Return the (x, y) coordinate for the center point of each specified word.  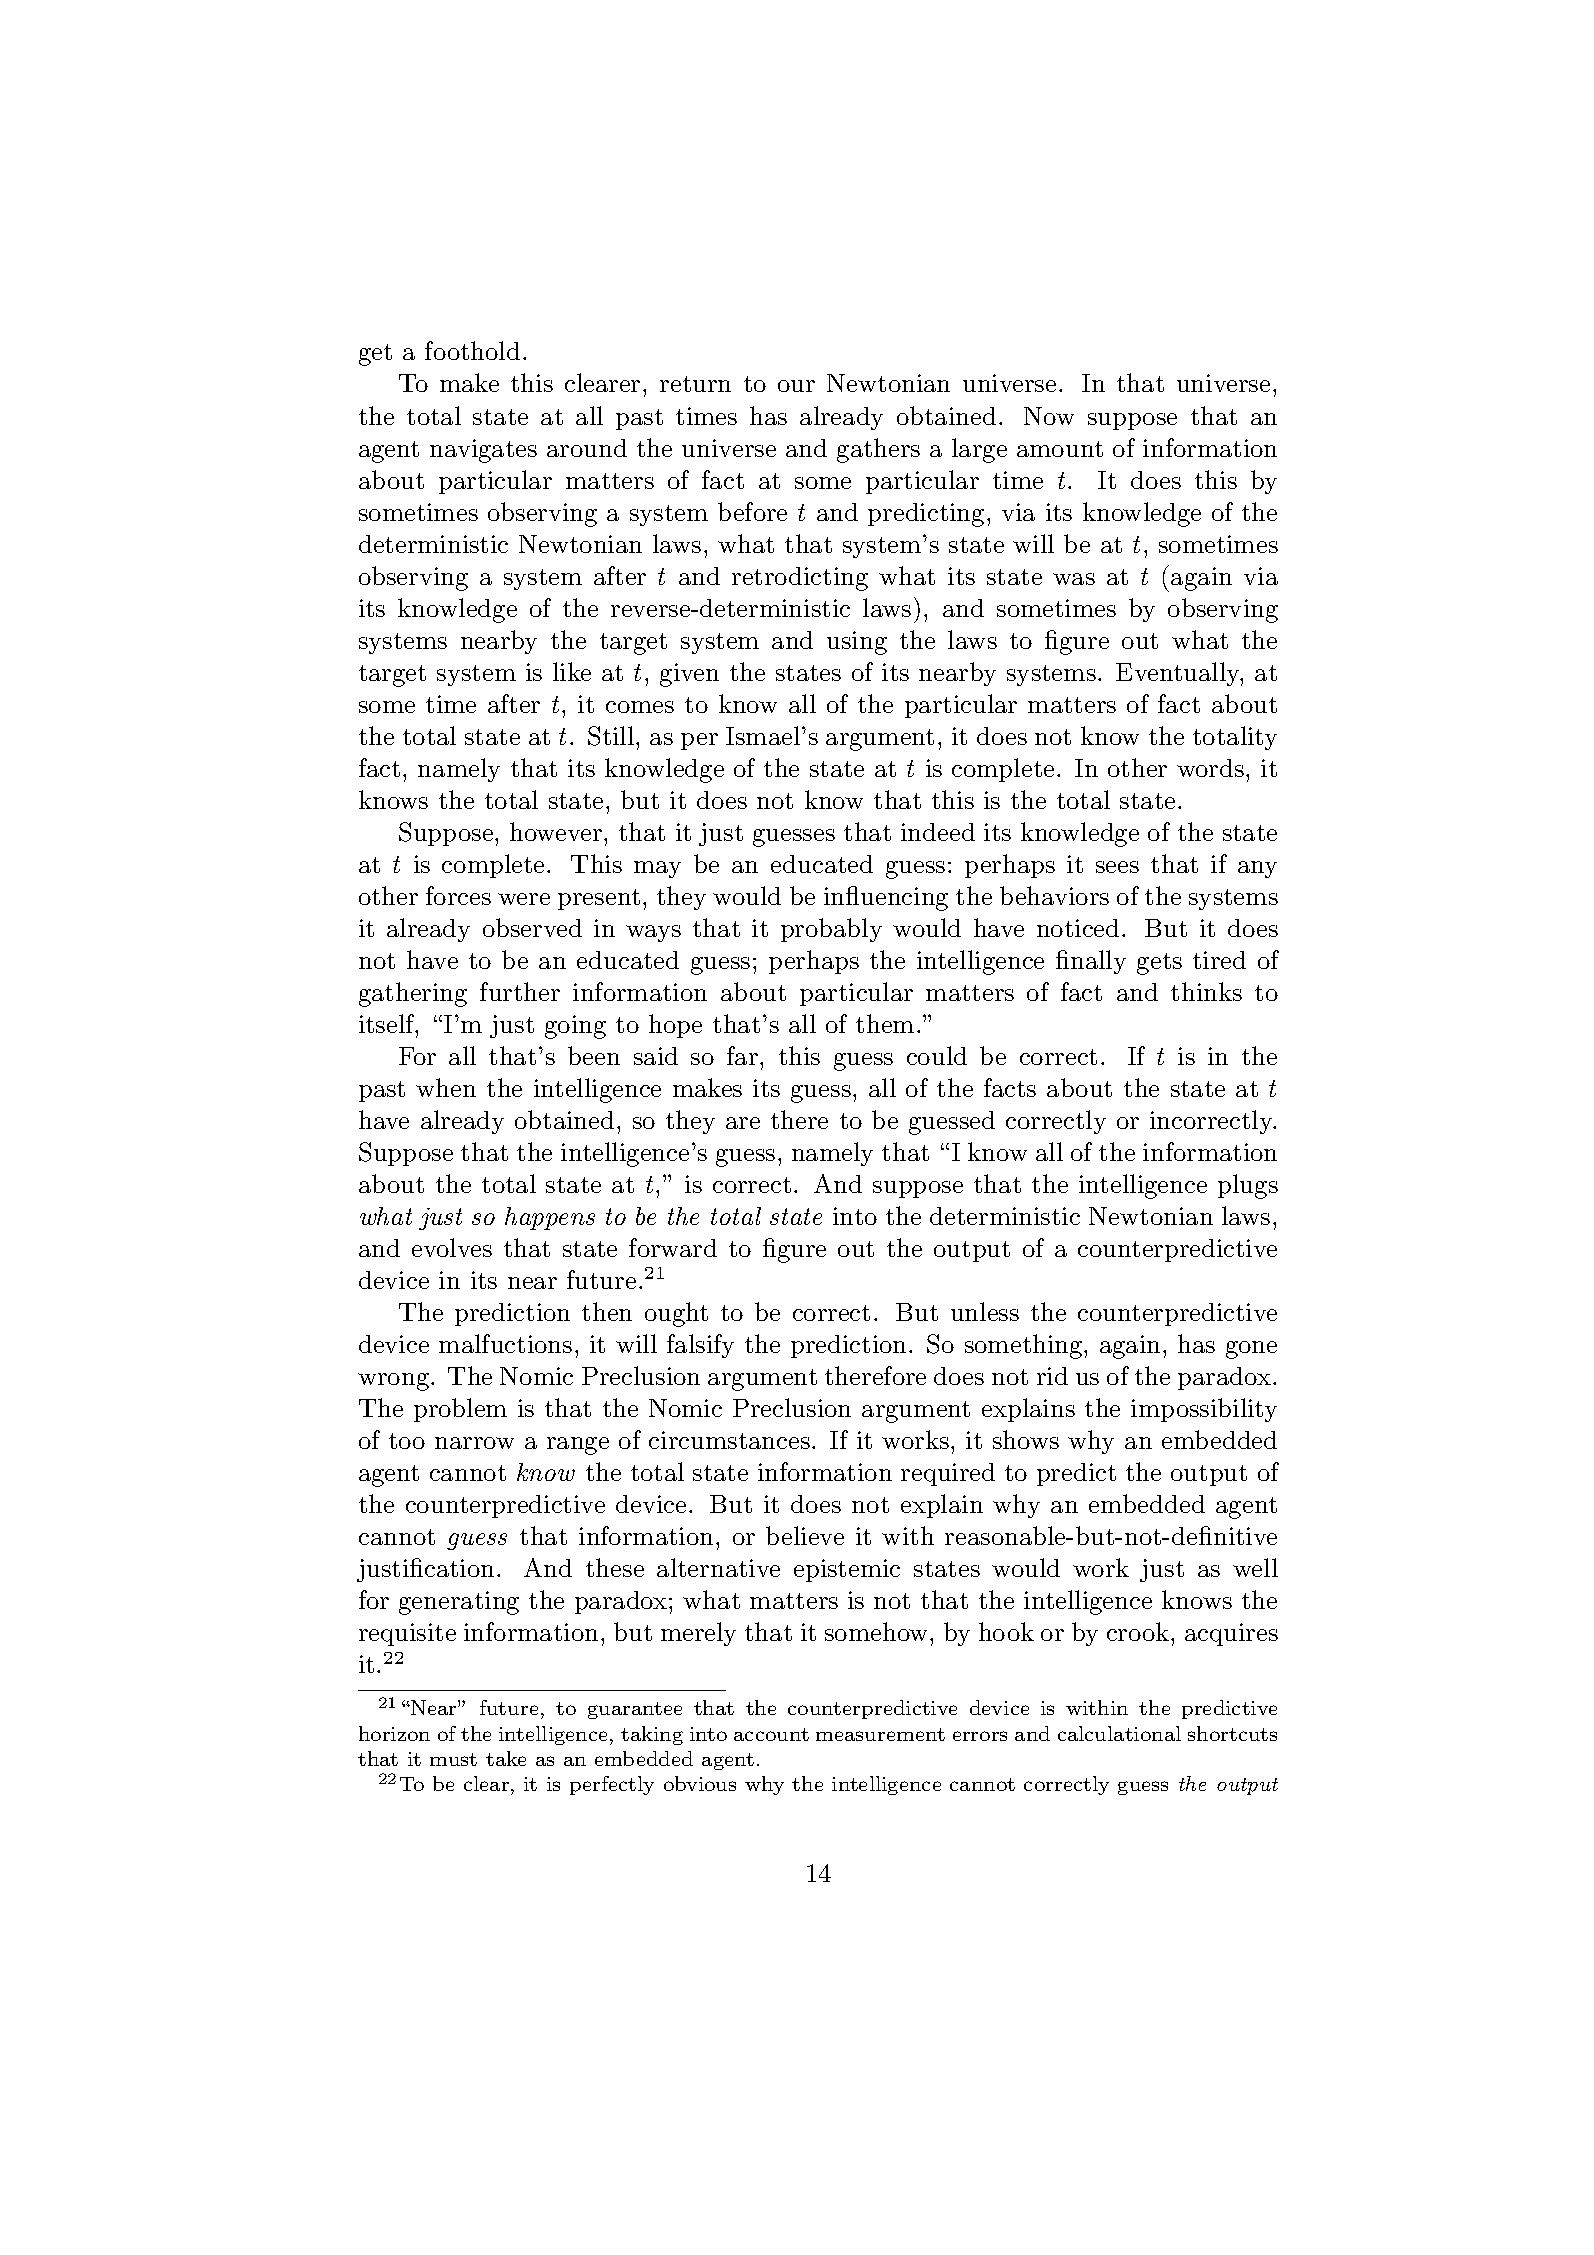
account (771, 1734)
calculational (1119, 1733)
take (506, 1758)
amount (1060, 449)
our (796, 386)
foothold (472, 350)
